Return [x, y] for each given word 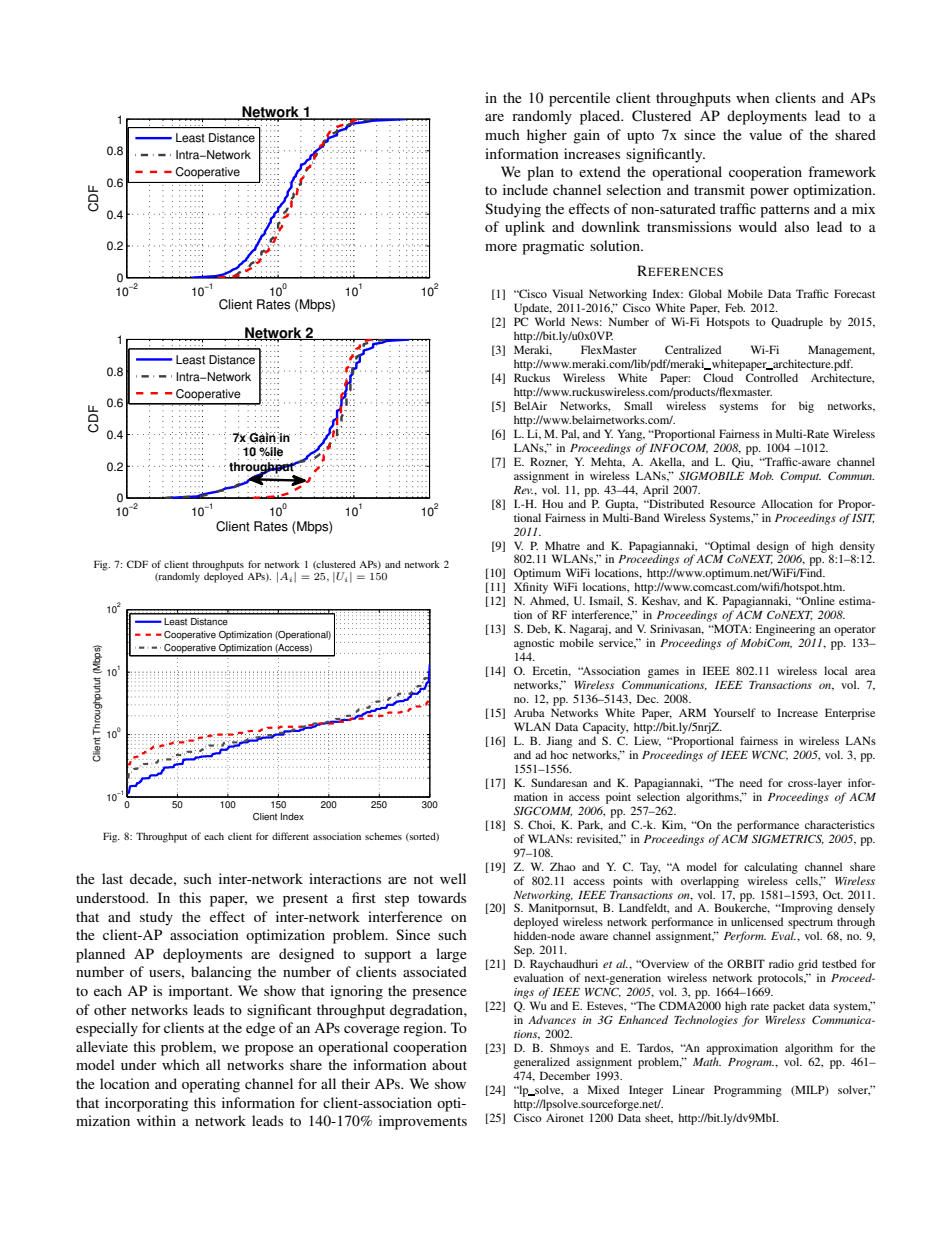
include [525, 189]
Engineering [785, 630]
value [765, 134]
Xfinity [531, 589]
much [502, 134]
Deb [538, 629]
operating [211, 1085]
